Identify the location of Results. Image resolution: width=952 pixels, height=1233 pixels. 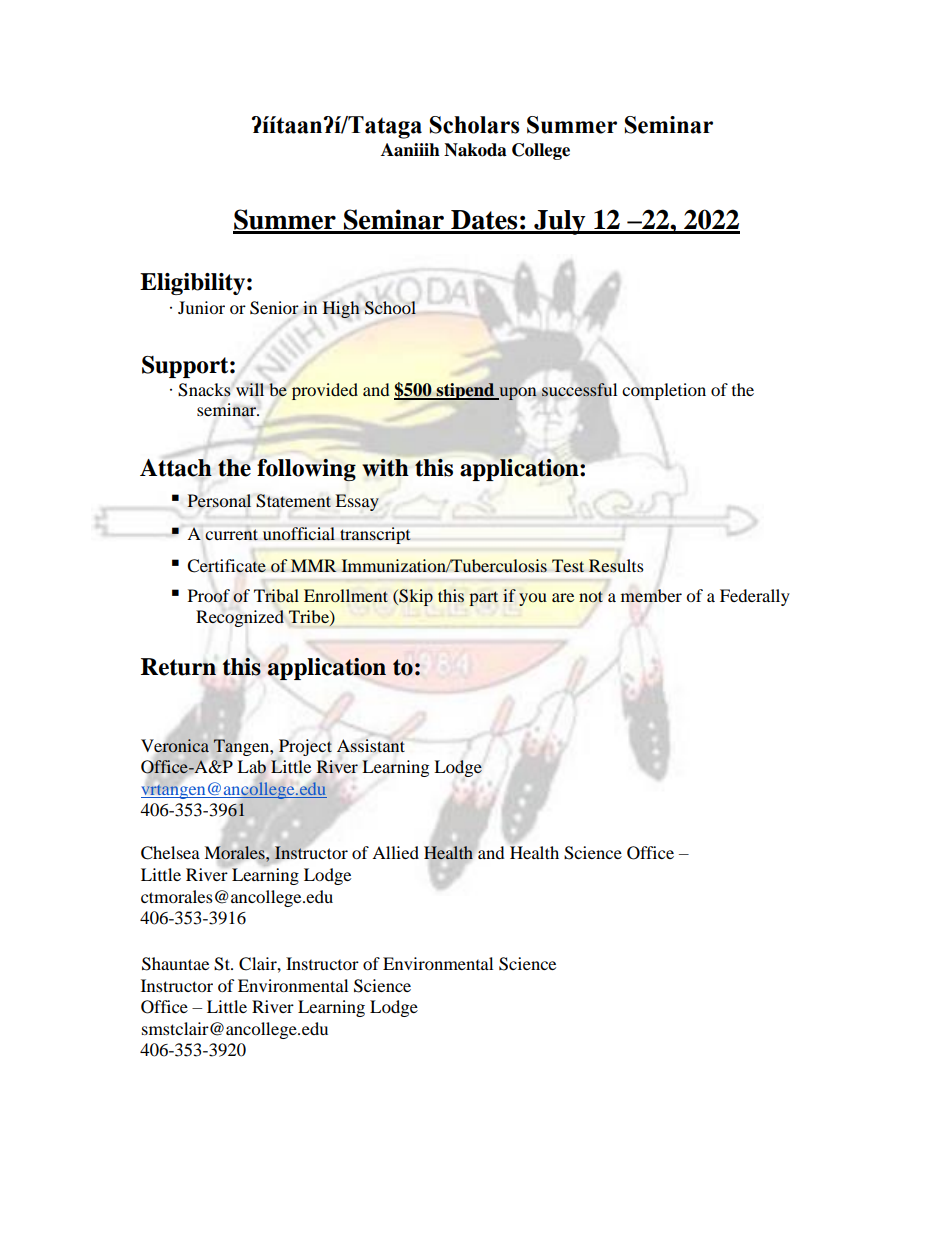
(616, 566).
